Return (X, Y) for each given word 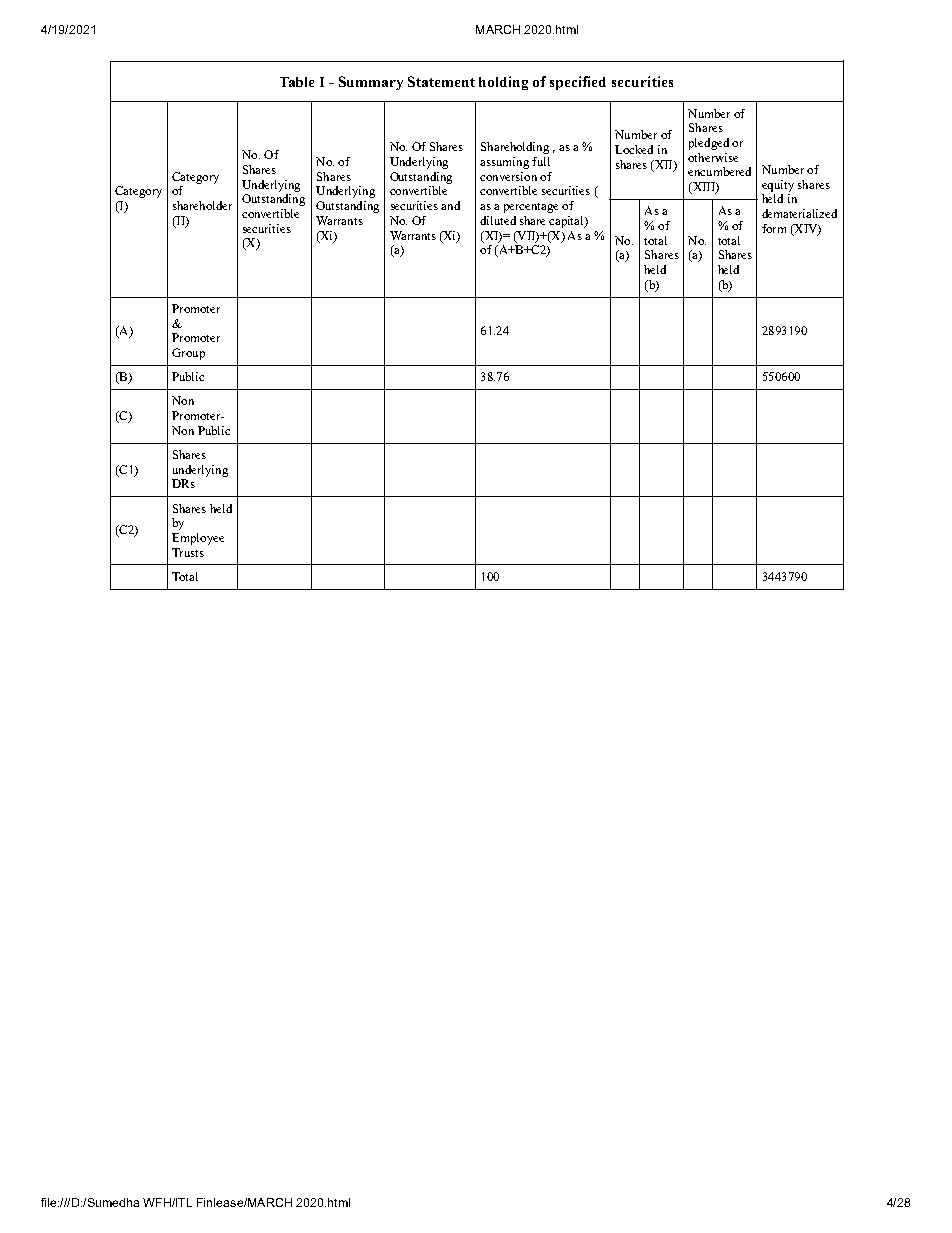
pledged (709, 144)
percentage (531, 208)
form (774, 228)
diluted (498, 220)
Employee (198, 539)
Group (188, 354)
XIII (703, 188)
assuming (504, 163)
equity (778, 186)
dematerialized (799, 213)
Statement (441, 81)
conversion (508, 176)
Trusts (188, 552)
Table (297, 82)
